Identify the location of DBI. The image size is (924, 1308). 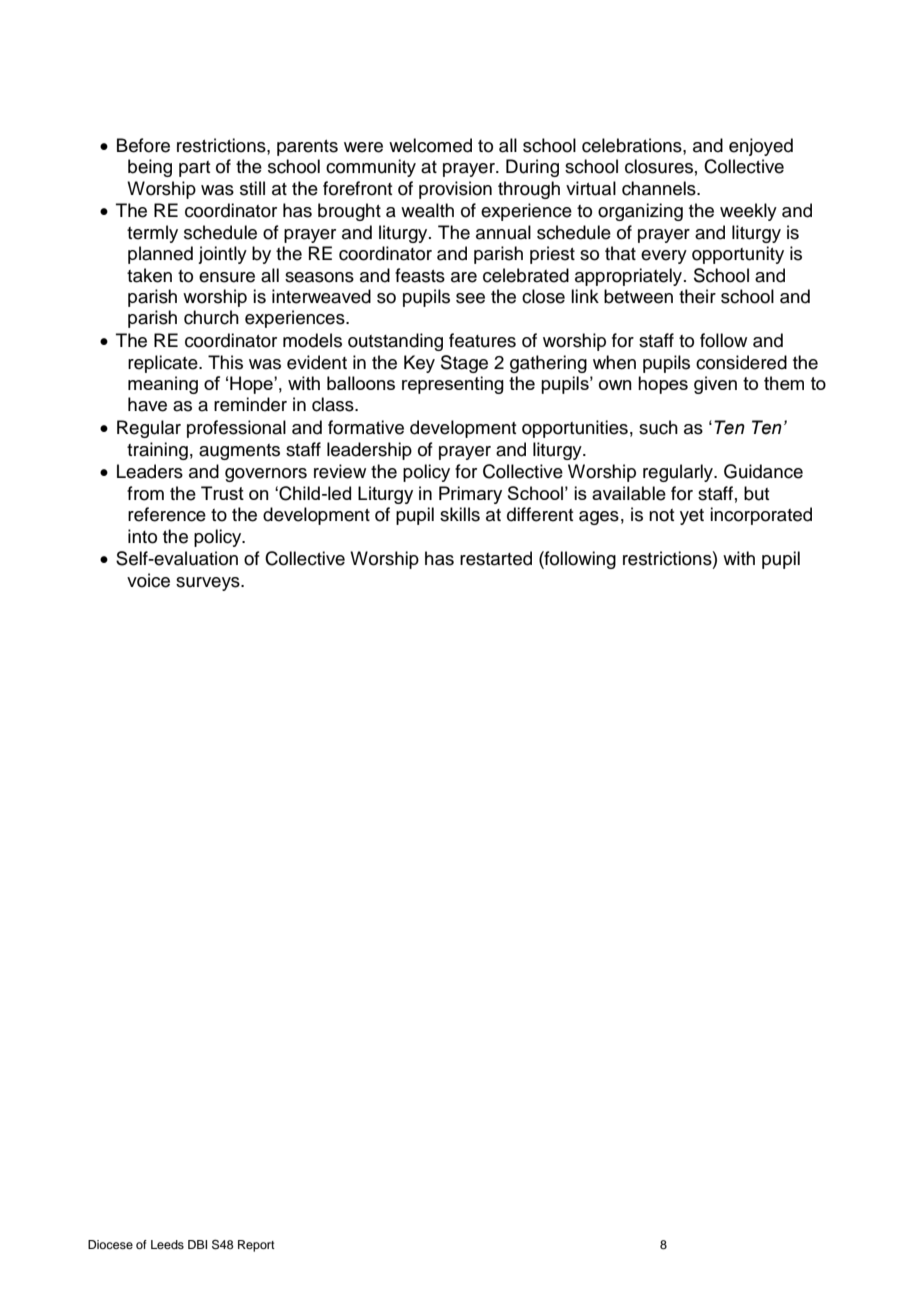
(197, 1244).
